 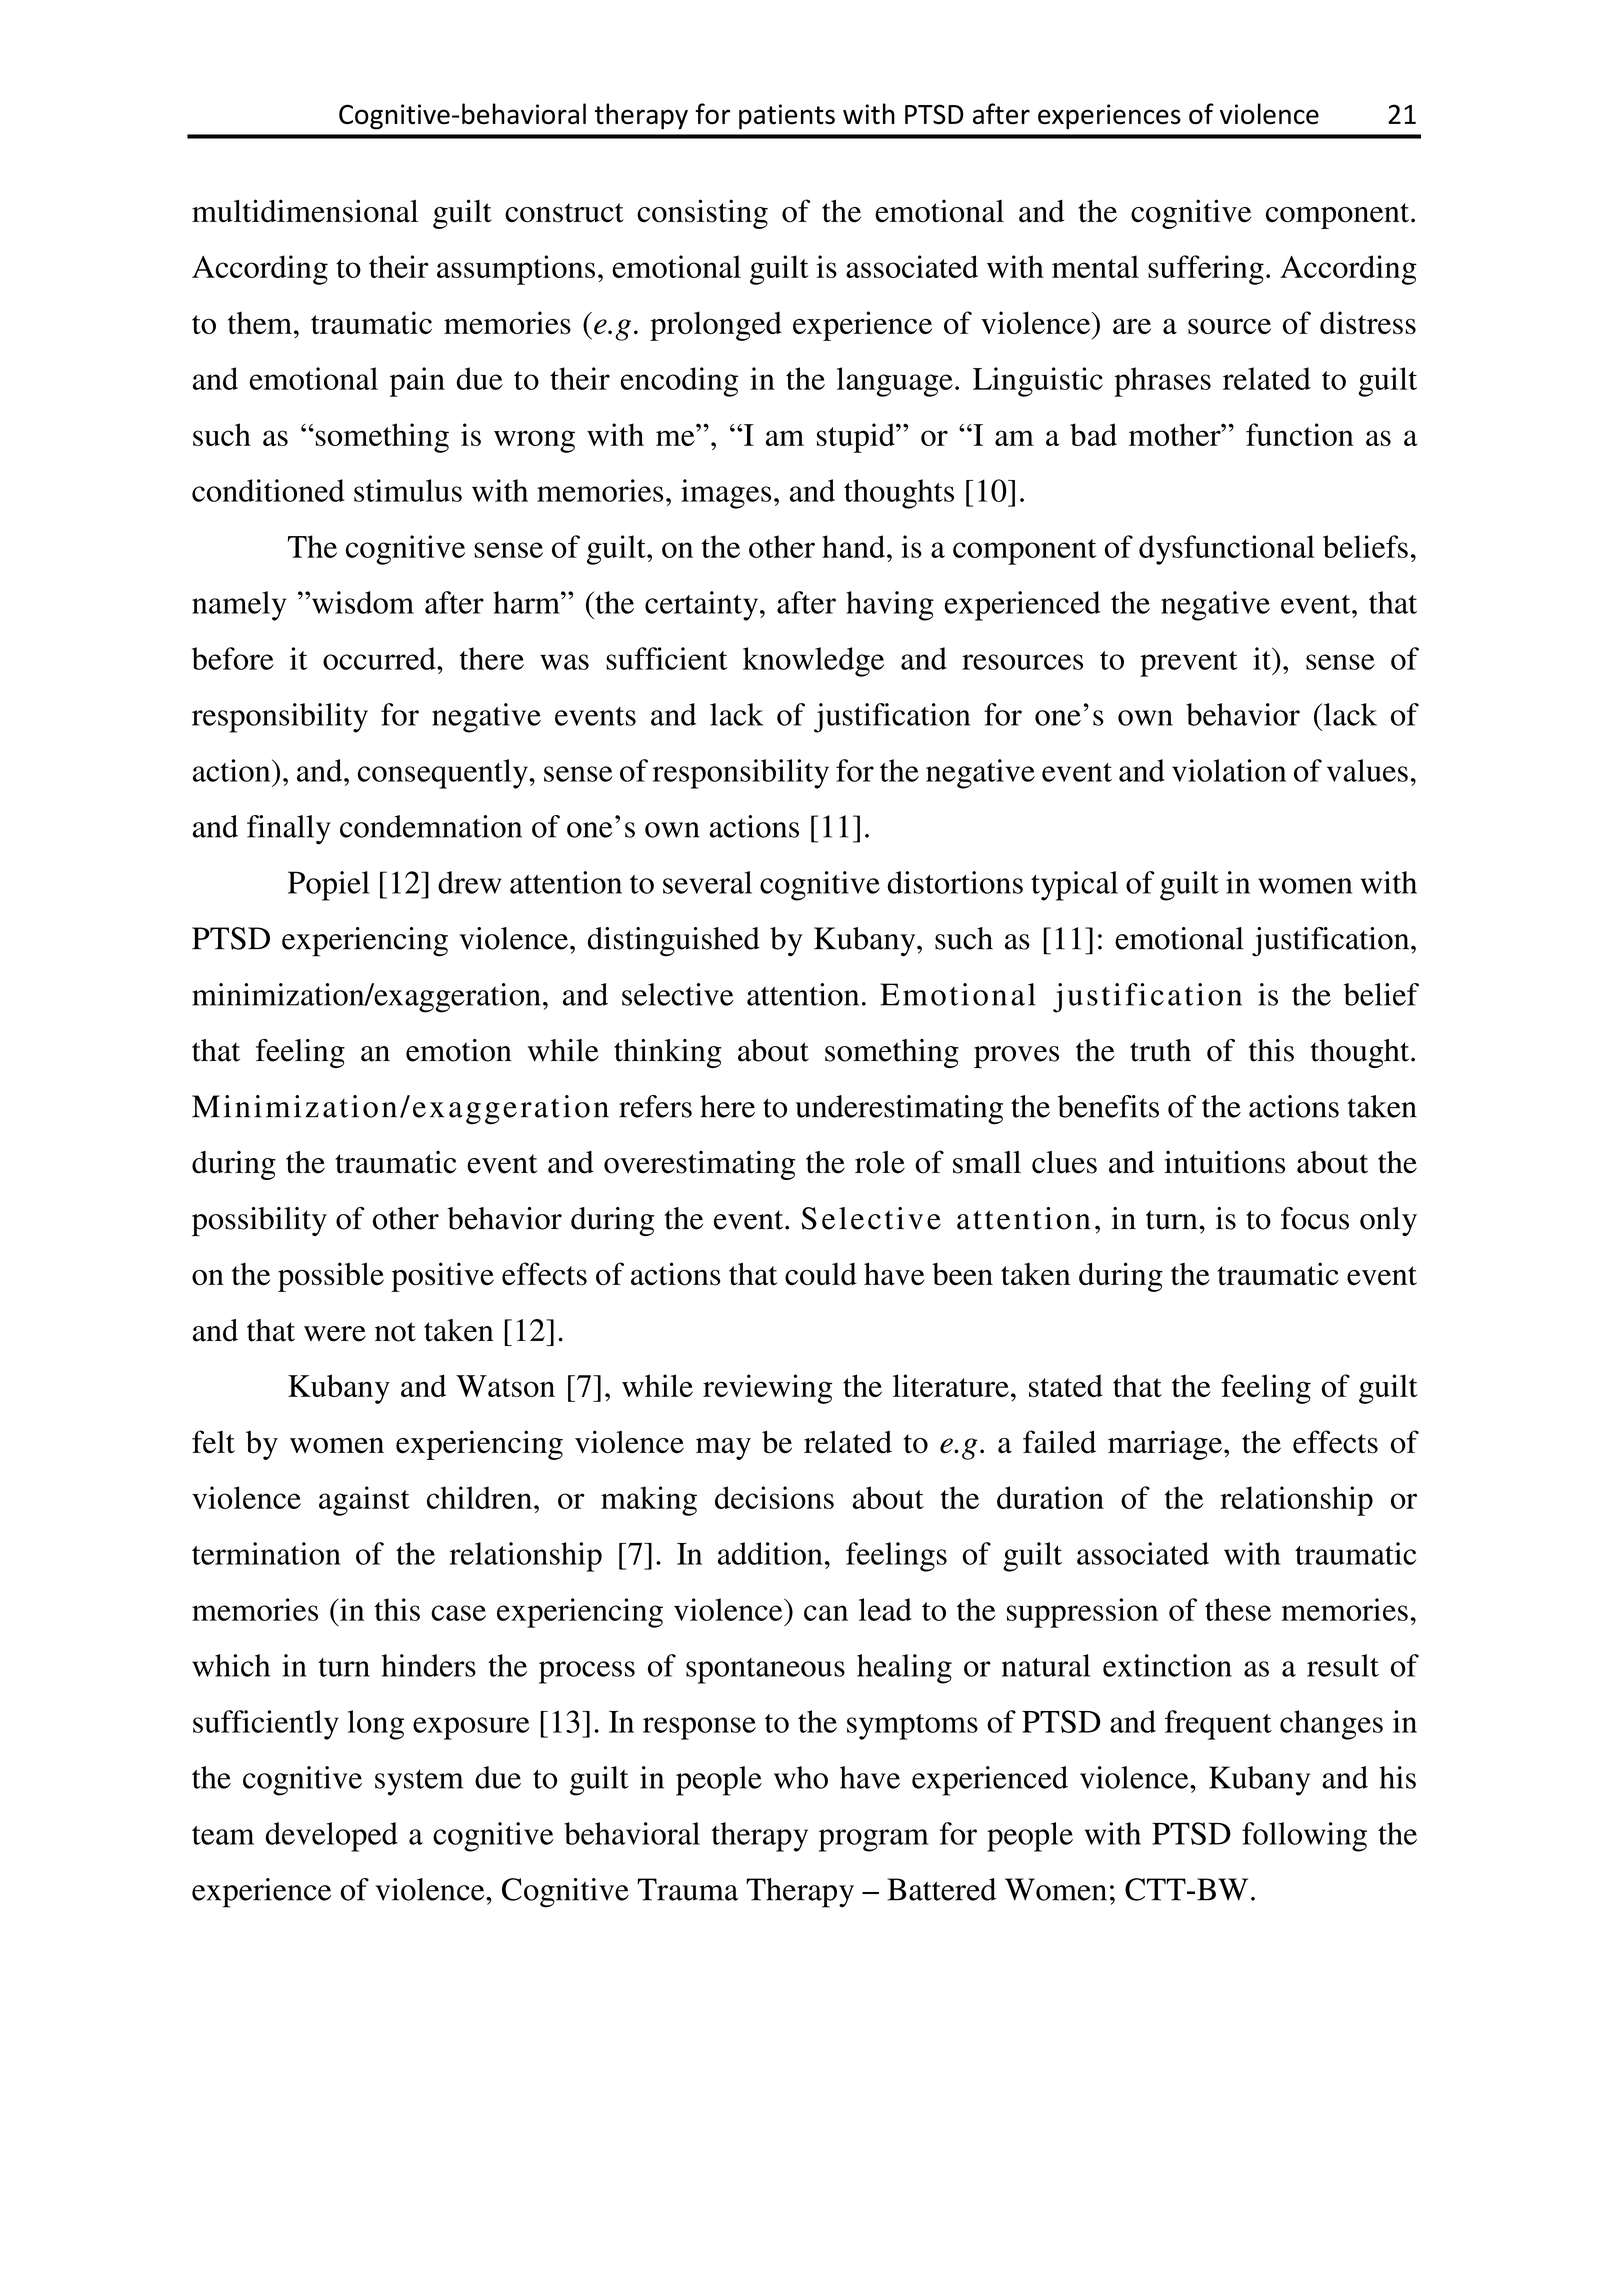 What do you see at coordinates (331, 1837) in the image?
I see `developed` at bounding box center [331, 1837].
